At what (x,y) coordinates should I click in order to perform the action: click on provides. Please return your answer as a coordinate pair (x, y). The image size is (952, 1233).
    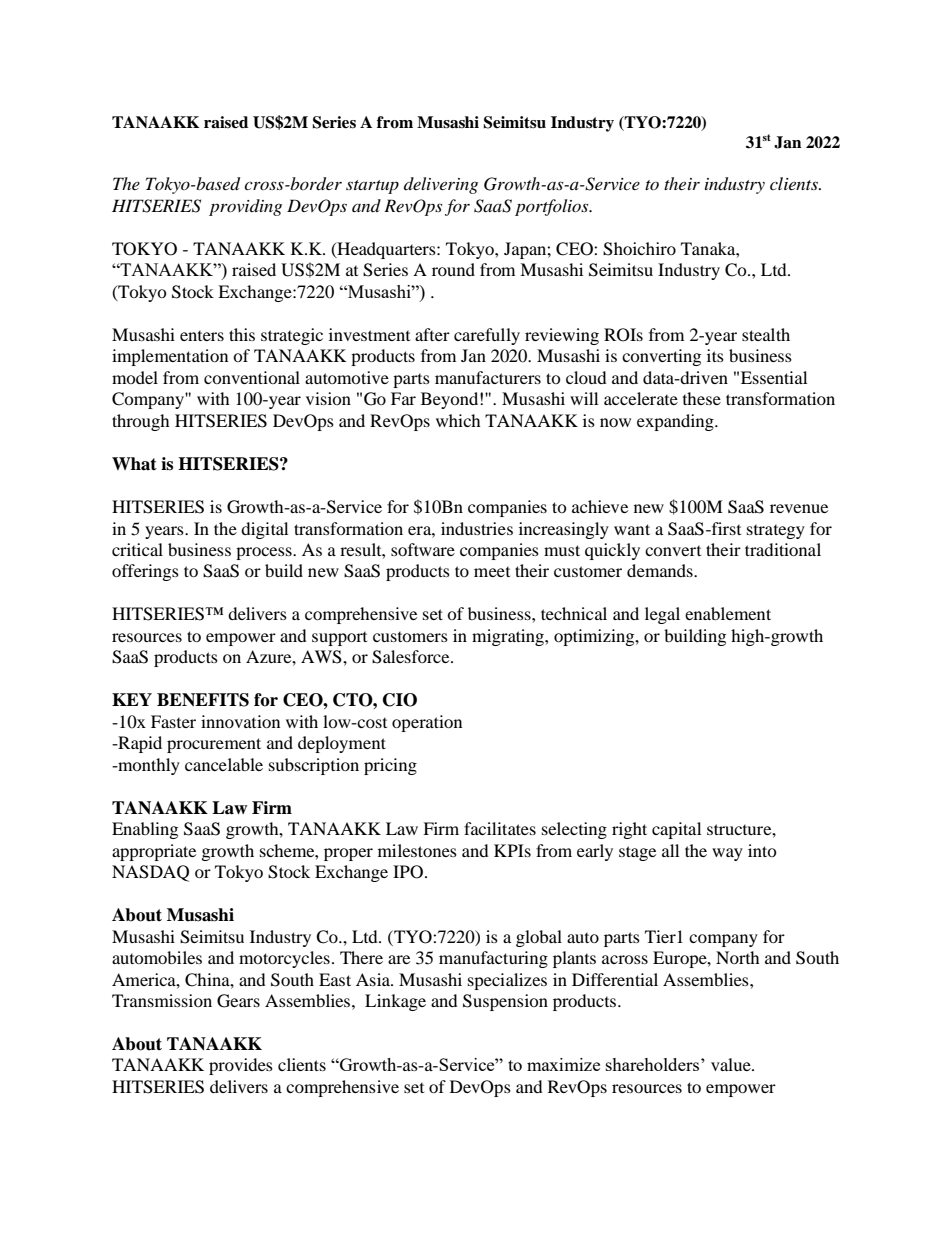
    Looking at the image, I should click on (241, 1066).
